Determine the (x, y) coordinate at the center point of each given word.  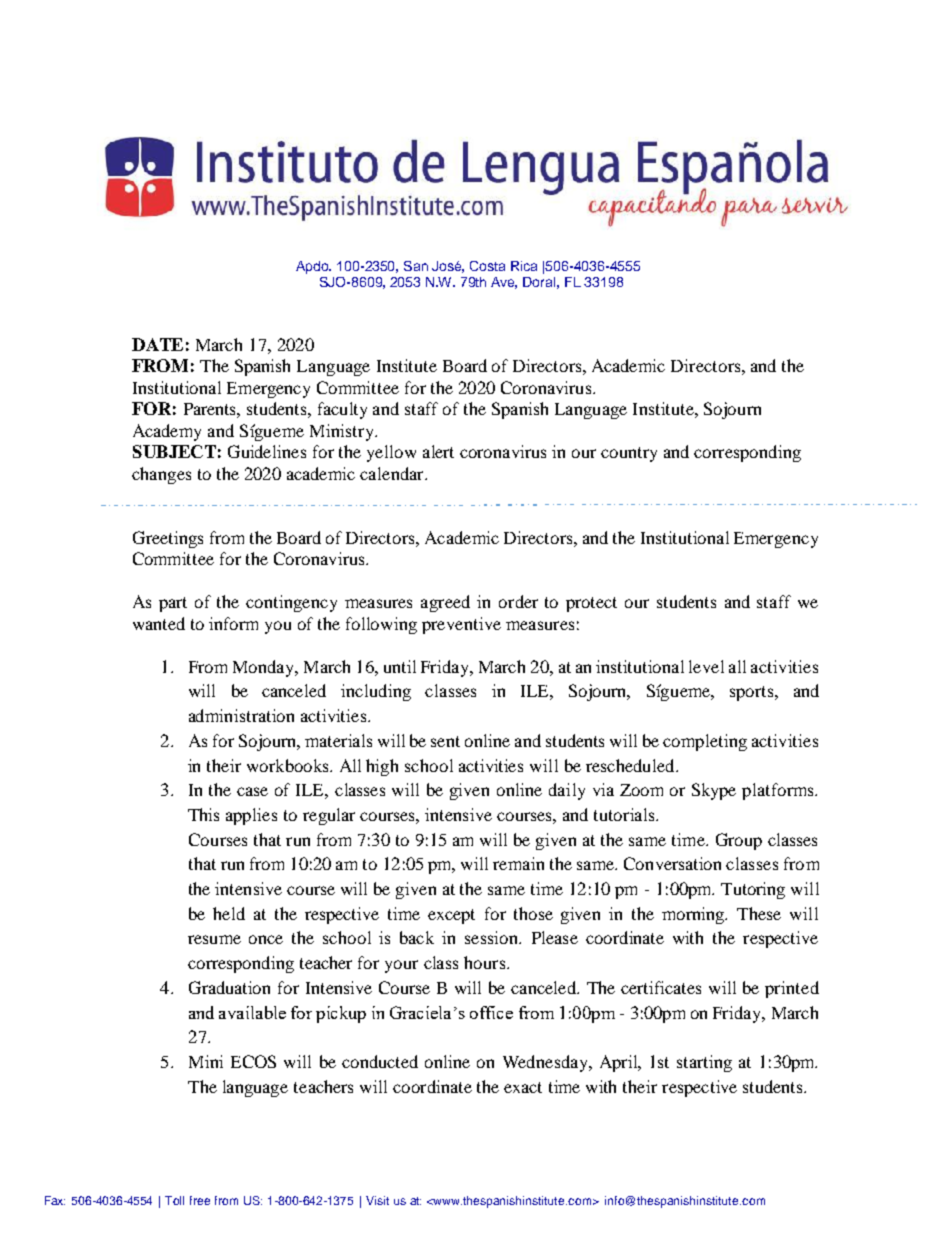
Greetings (168, 539)
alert (438, 451)
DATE (157, 344)
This (203, 814)
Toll (174, 1200)
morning (694, 915)
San (416, 266)
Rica (524, 266)
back (417, 937)
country (629, 454)
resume (214, 939)
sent (445, 741)
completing (705, 742)
